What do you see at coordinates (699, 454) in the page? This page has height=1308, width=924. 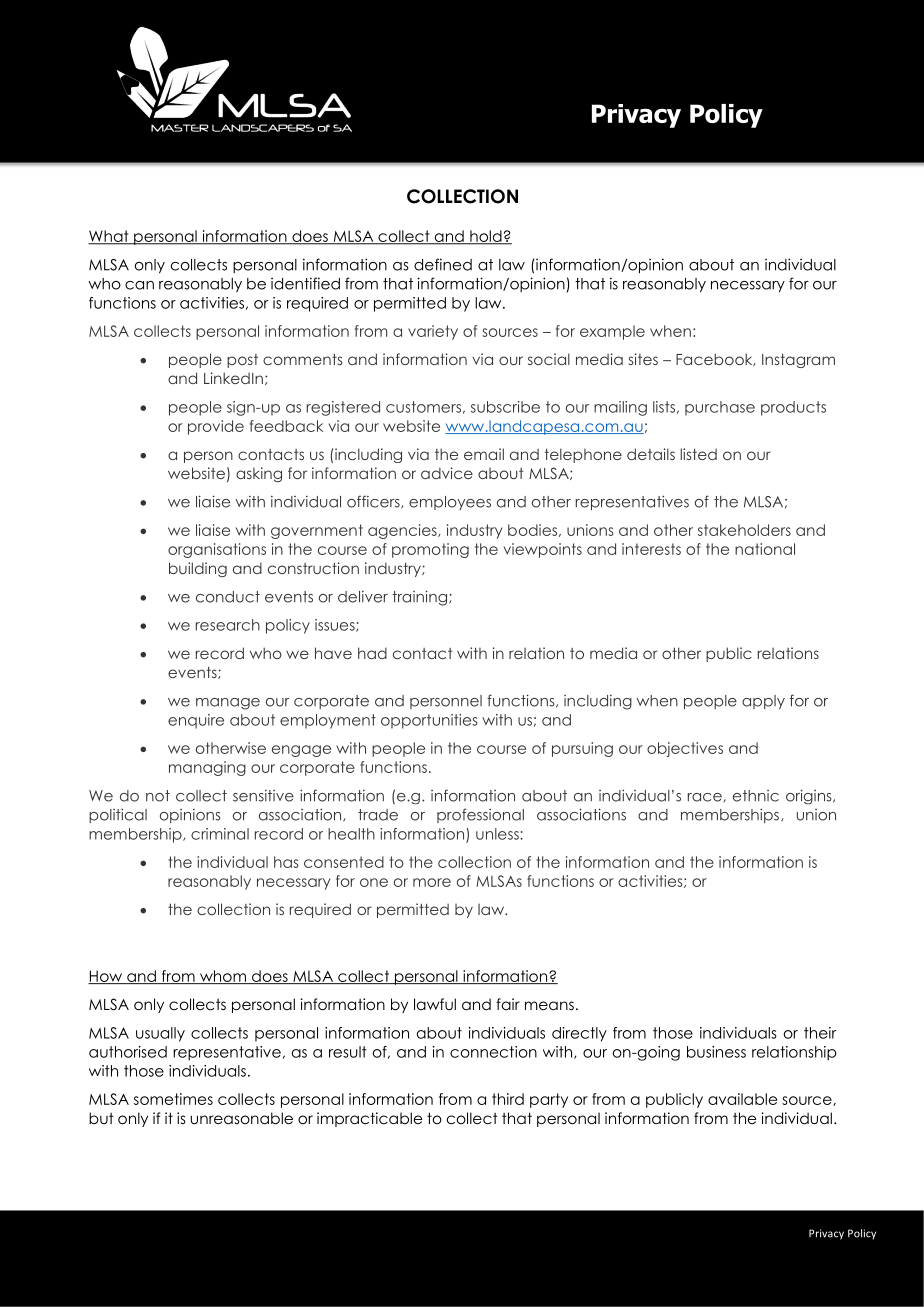 I see `listed` at bounding box center [699, 454].
